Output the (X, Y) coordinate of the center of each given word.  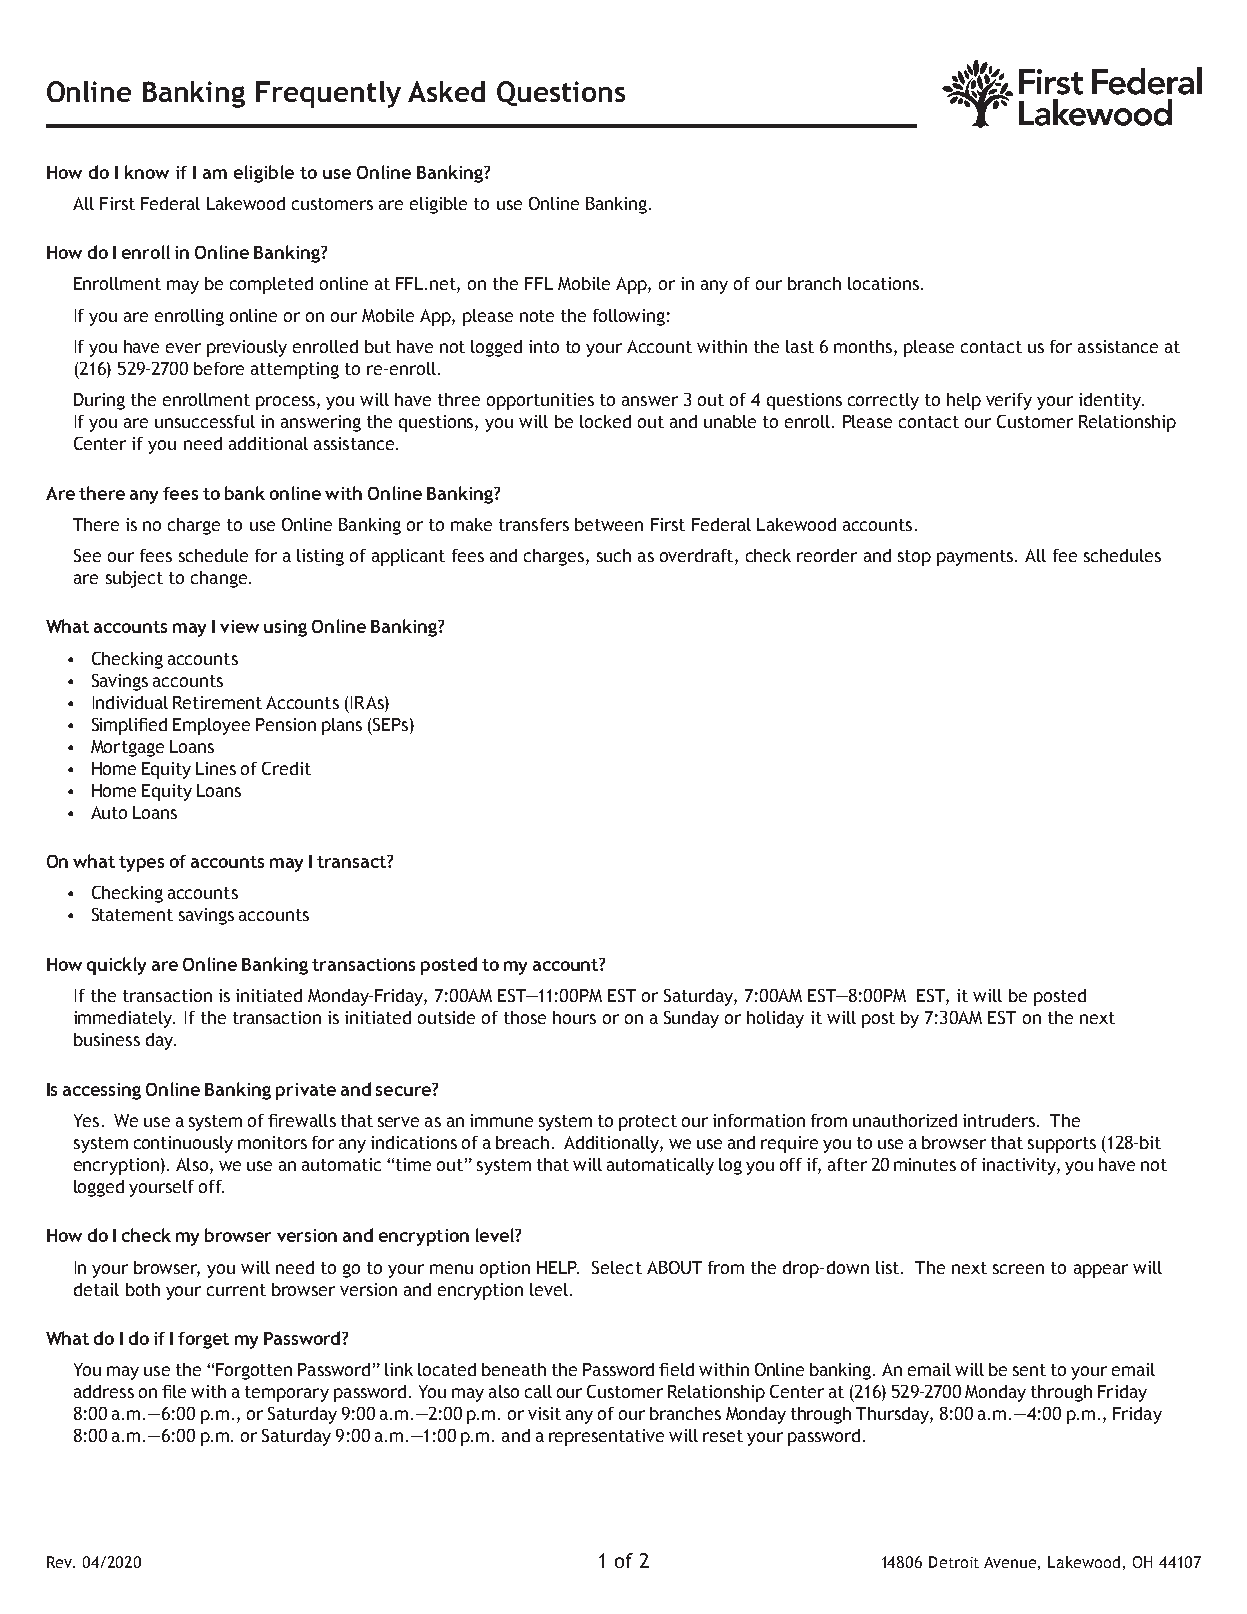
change (220, 579)
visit (544, 1413)
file (174, 1391)
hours (574, 1017)
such (614, 555)
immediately (124, 1019)
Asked (446, 91)
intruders (1000, 1120)
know (147, 172)
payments (976, 558)
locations (883, 283)
